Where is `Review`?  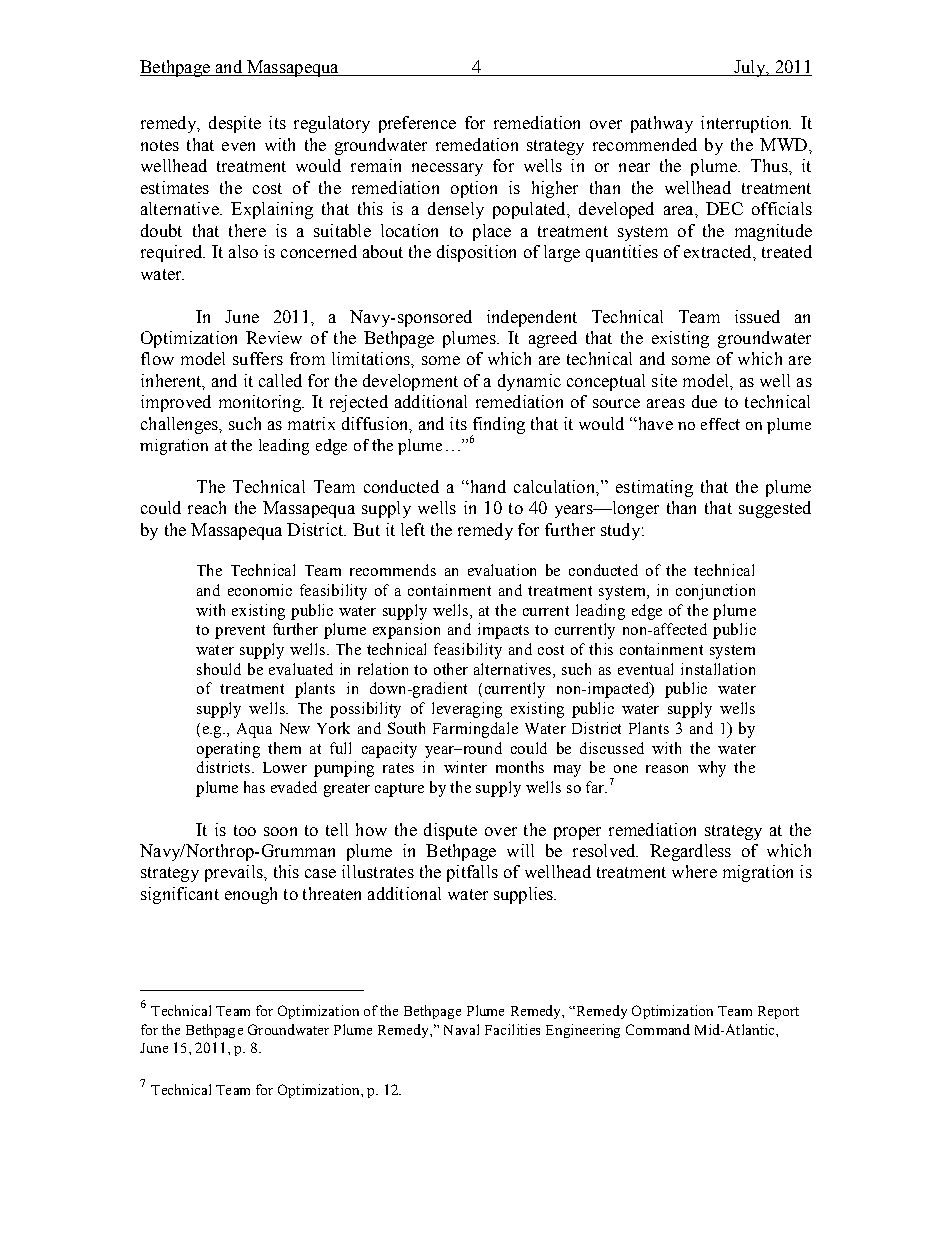
Review is located at coordinates (274, 337).
